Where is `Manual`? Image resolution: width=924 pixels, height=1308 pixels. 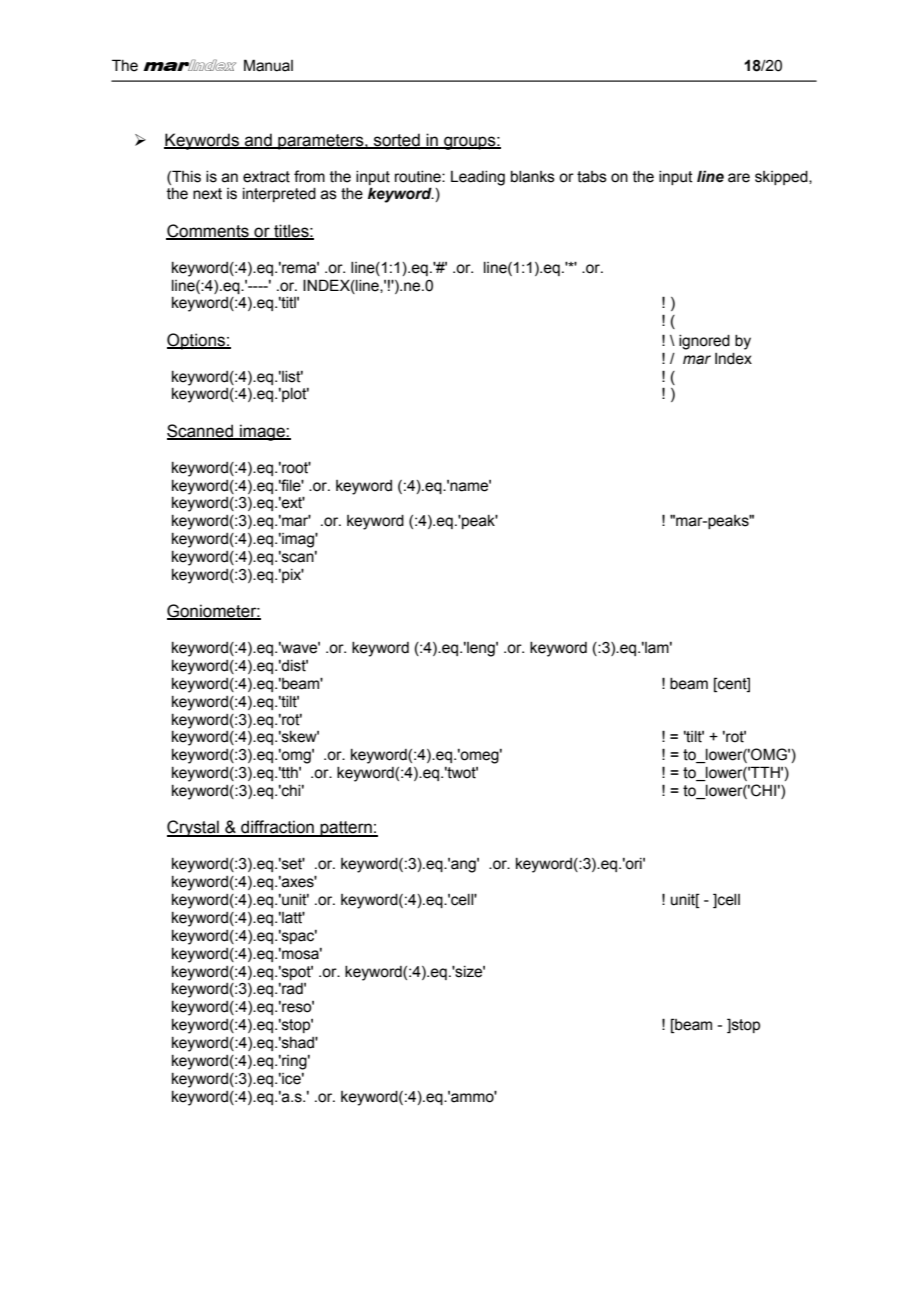 Manual is located at coordinates (268, 65).
